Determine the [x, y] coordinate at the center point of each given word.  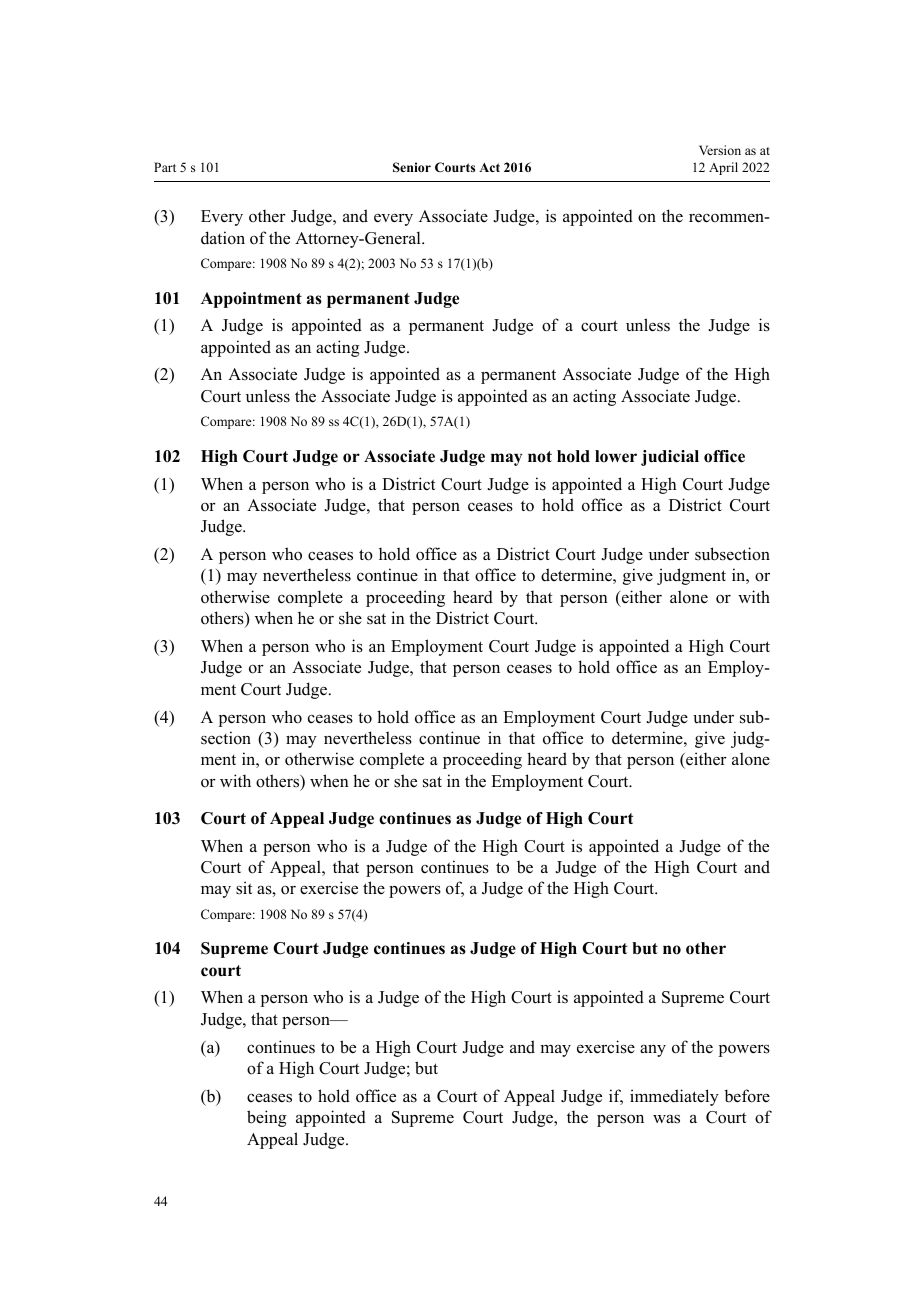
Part [165, 167]
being [267, 1118]
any [653, 1051]
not [540, 457]
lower [616, 456]
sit [244, 888]
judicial [670, 458]
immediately [674, 1097]
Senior [412, 167]
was [666, 1119]
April [723, 168]
